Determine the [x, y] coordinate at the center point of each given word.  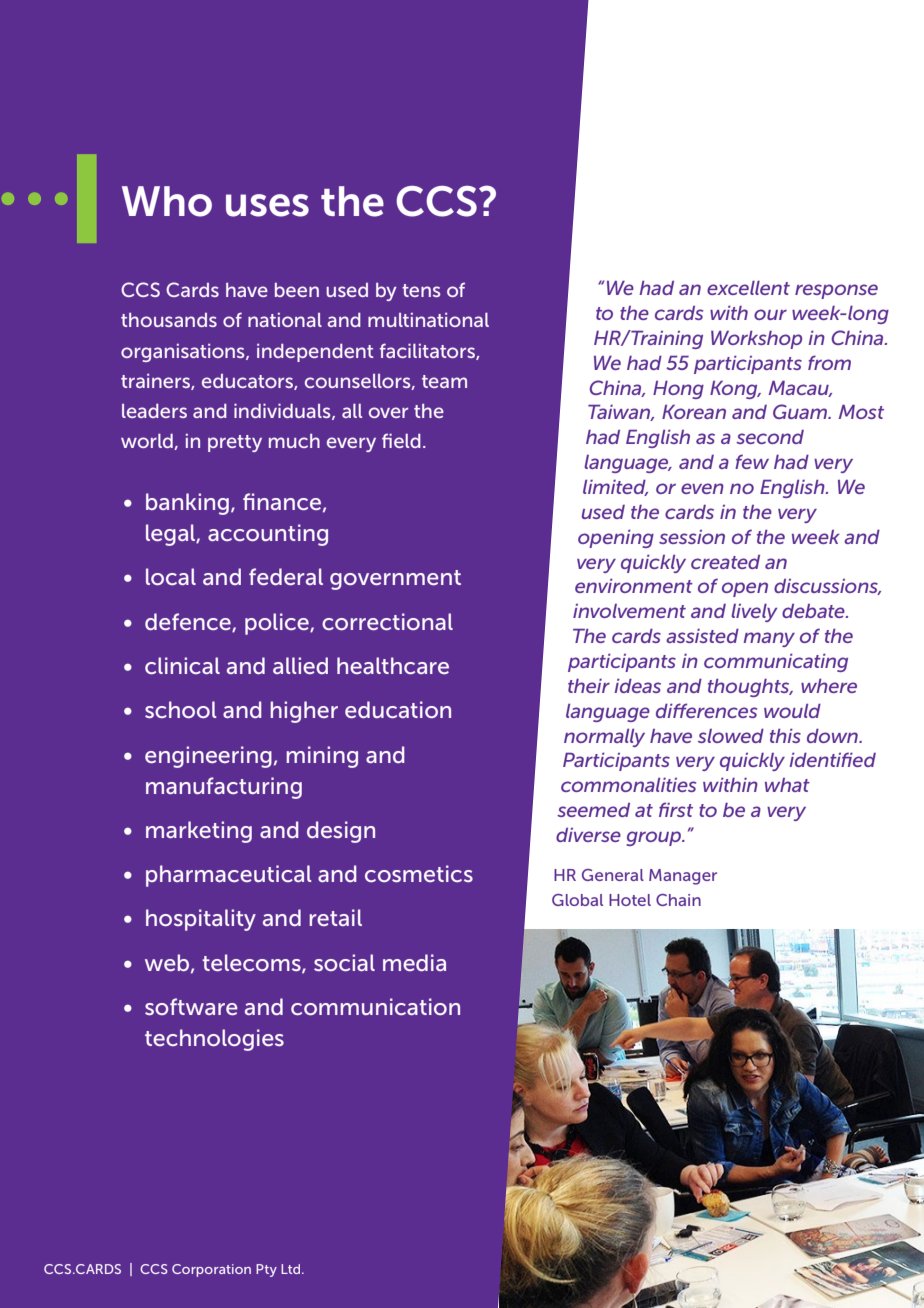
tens [421, 290]
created [725, 562]
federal [286, 576]
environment [634, 586]
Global [577, 900]
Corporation [211, 1270]
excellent [748, 288]
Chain [678, 900]
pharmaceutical [228, 876]
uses [267, 205]
